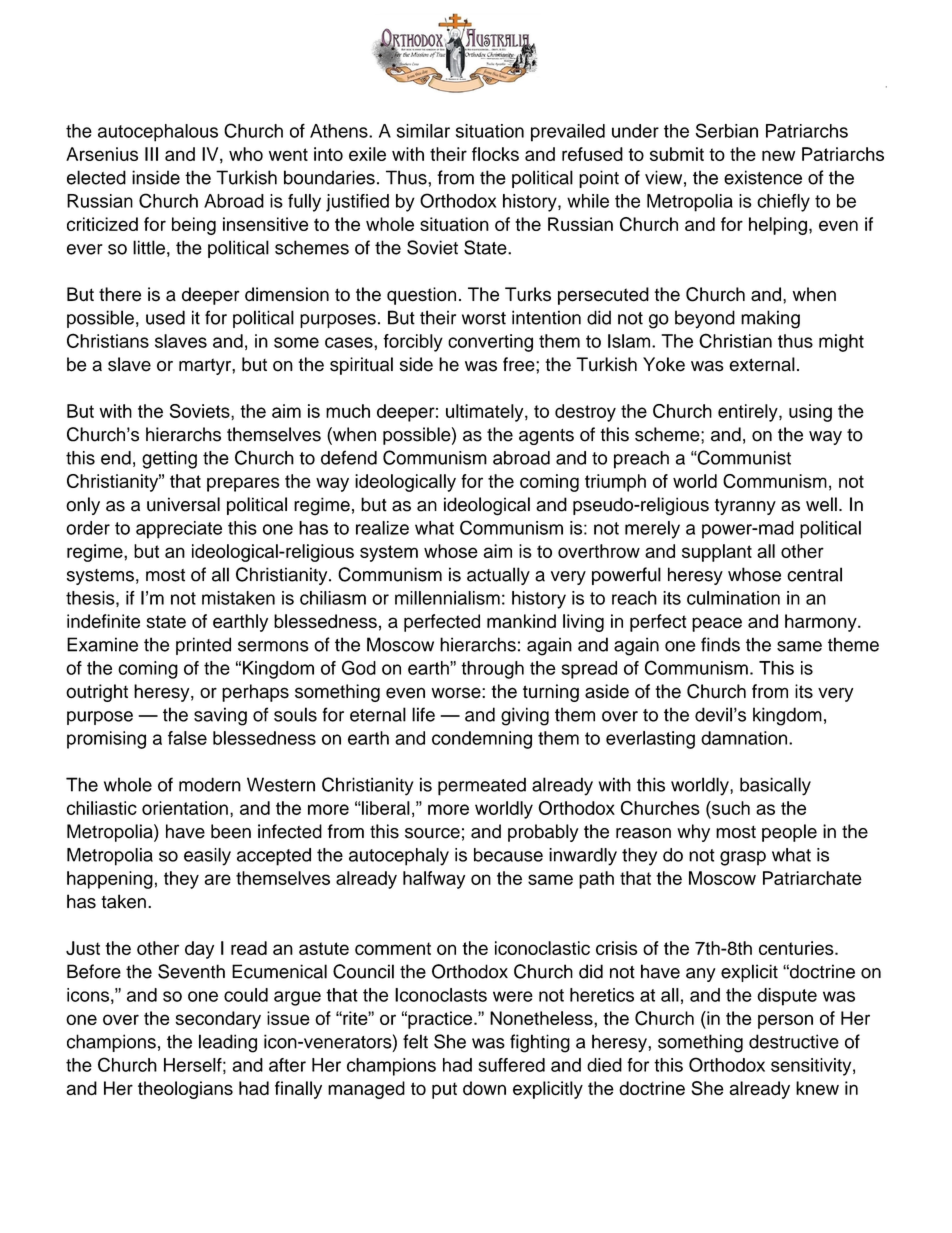 This page has height=1233, width=952. I want to click on life, so click(423, 714).
